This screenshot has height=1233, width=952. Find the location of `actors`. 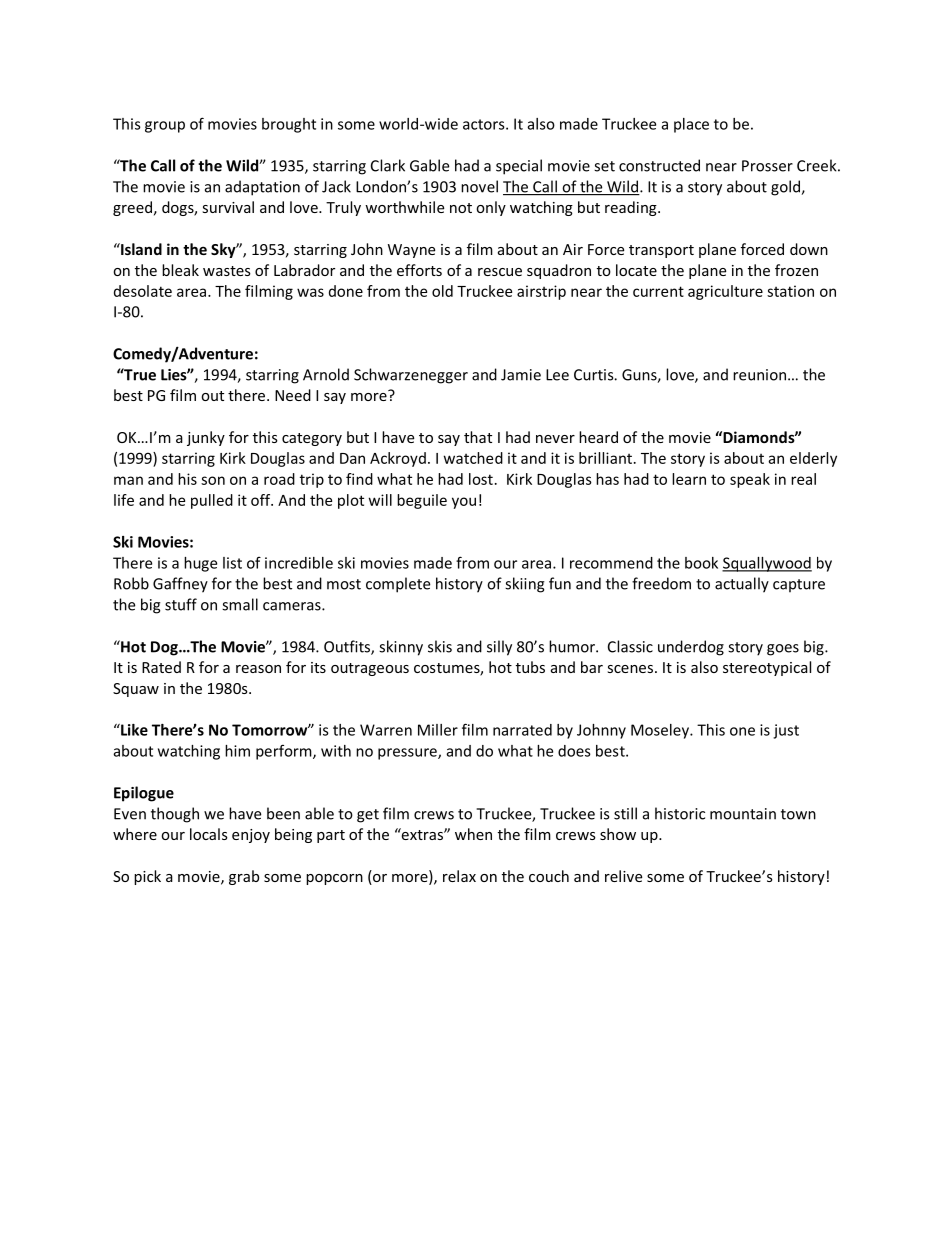

actors is located at coordinates (485, 124).
